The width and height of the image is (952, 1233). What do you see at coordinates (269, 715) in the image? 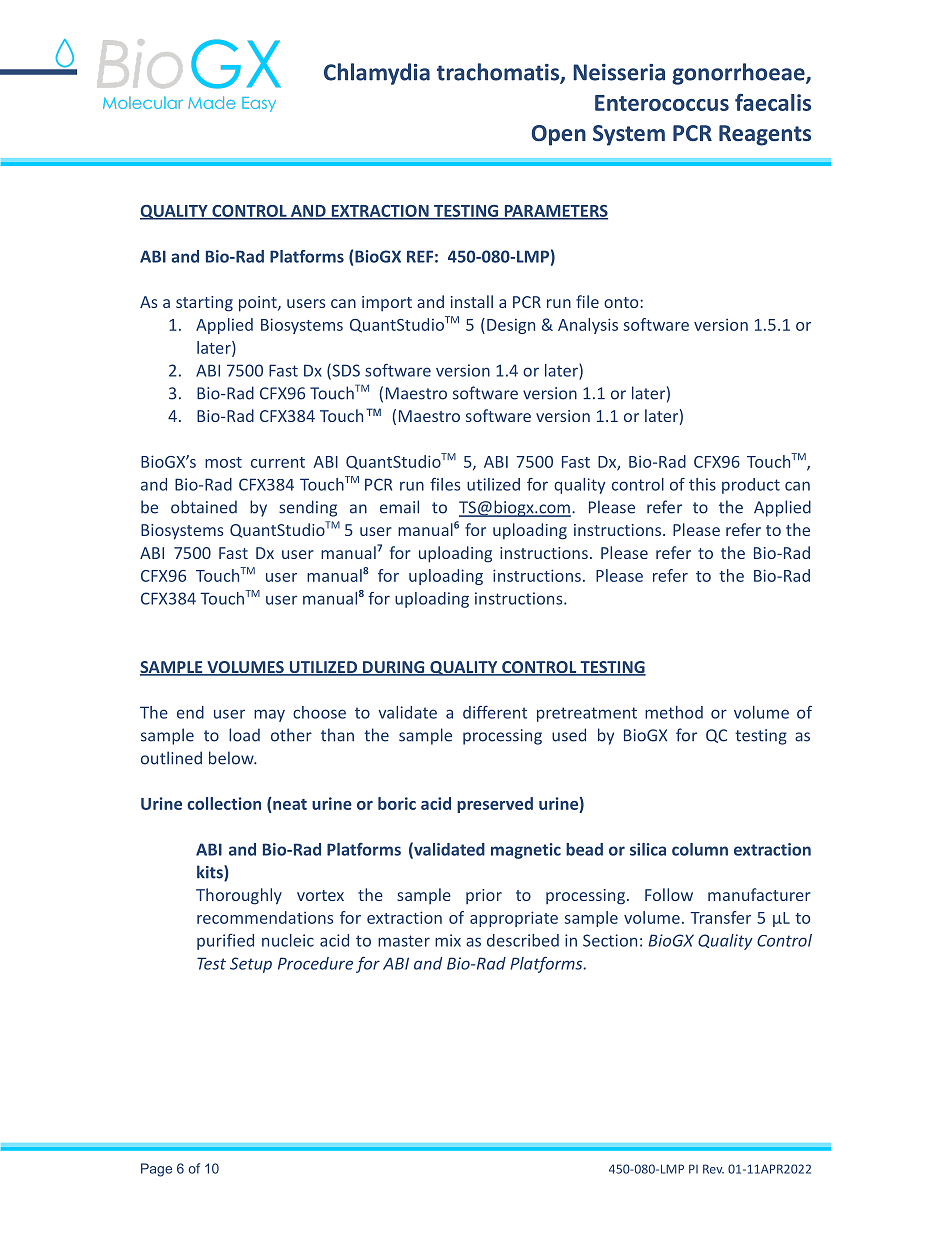
I see `may` at bounding box center [269, 715].
